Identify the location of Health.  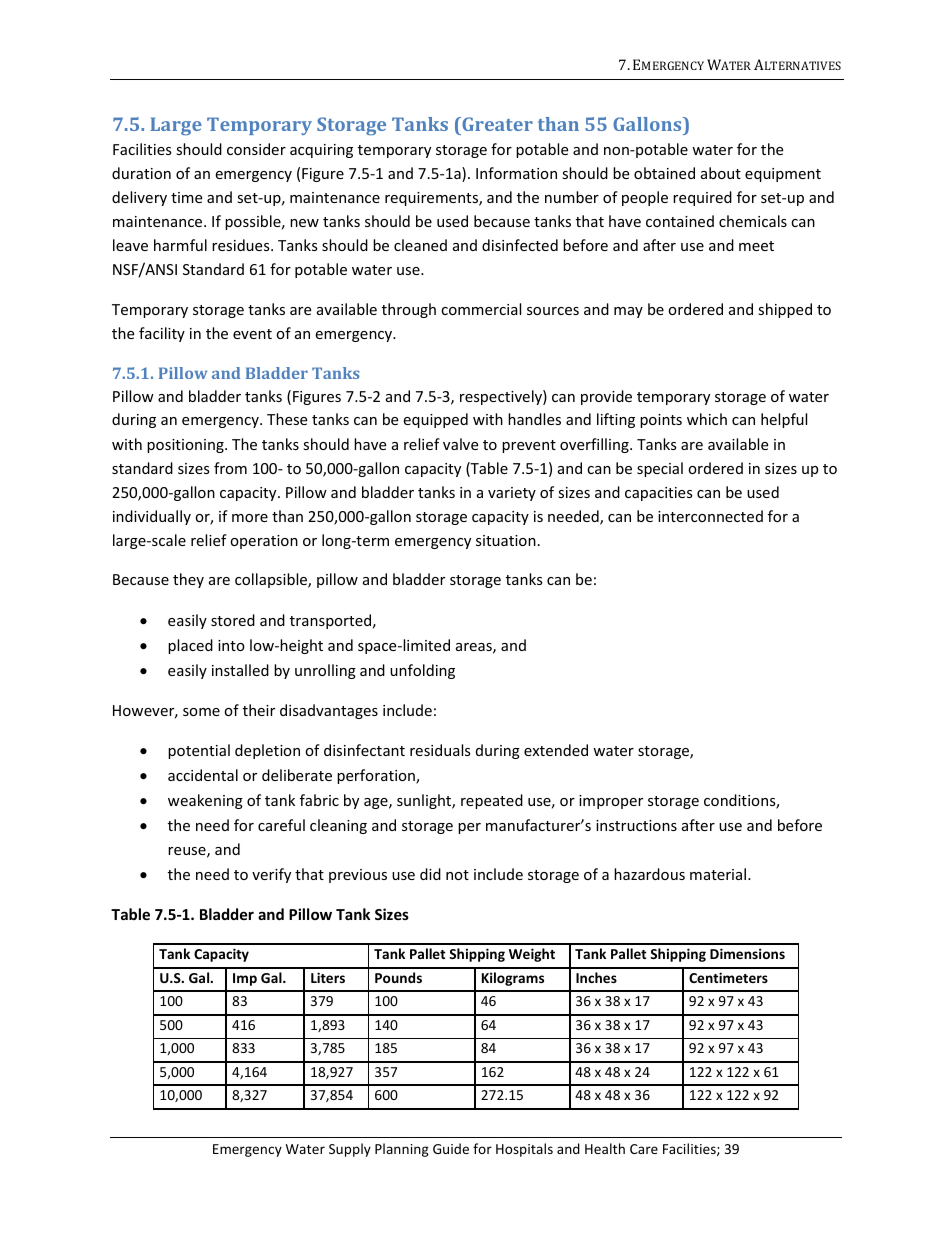
(605, 1148).
